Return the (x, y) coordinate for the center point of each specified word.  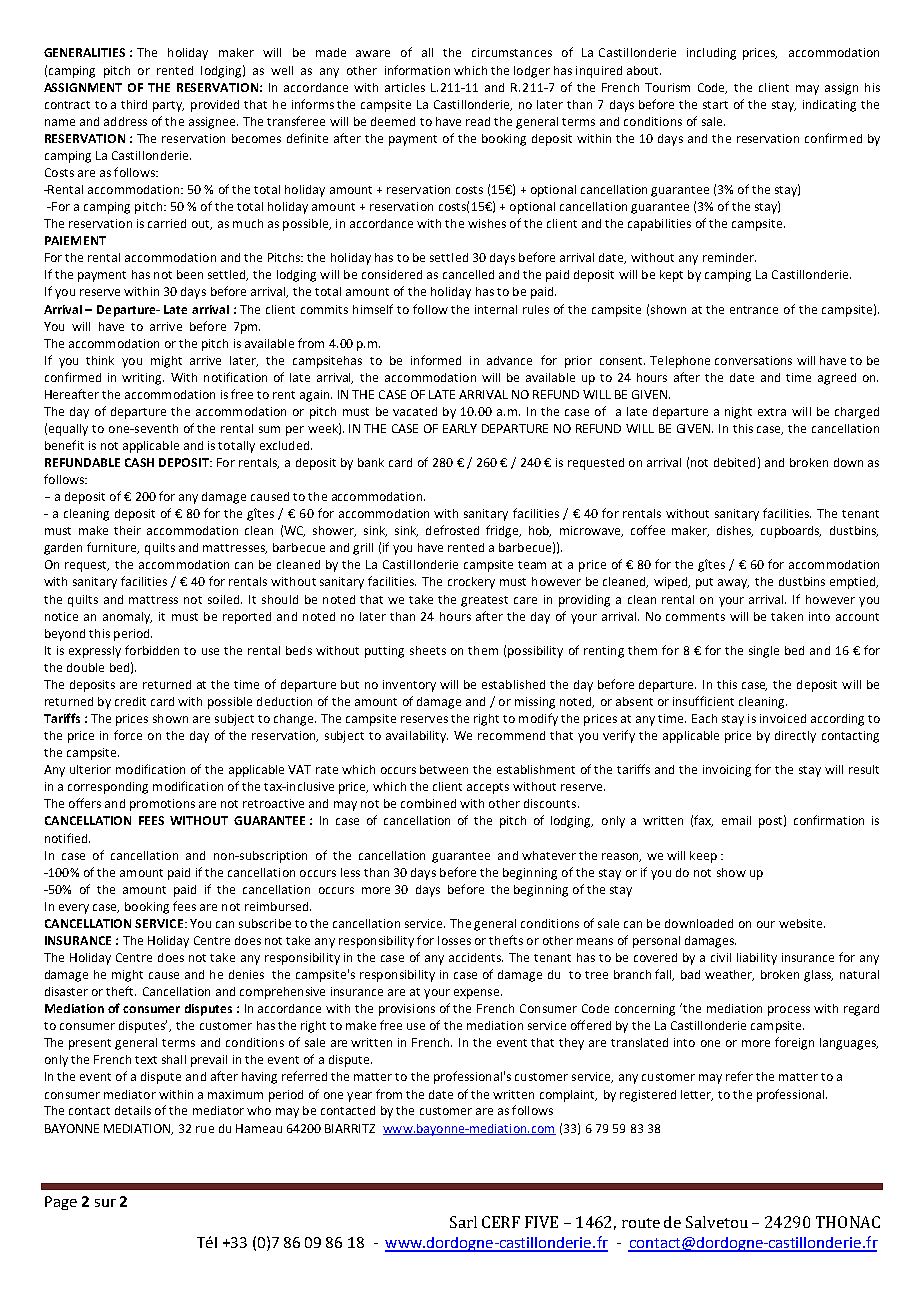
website (802, 923)
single (764, 652)
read (478, 121)
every (74, 909)
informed (436, 360)
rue (205, 1129)
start (715, 105)
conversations (753, 360)
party (168, 106)
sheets (428, 650)
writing (143, 379)
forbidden (152, 650)
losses (454, 940)
